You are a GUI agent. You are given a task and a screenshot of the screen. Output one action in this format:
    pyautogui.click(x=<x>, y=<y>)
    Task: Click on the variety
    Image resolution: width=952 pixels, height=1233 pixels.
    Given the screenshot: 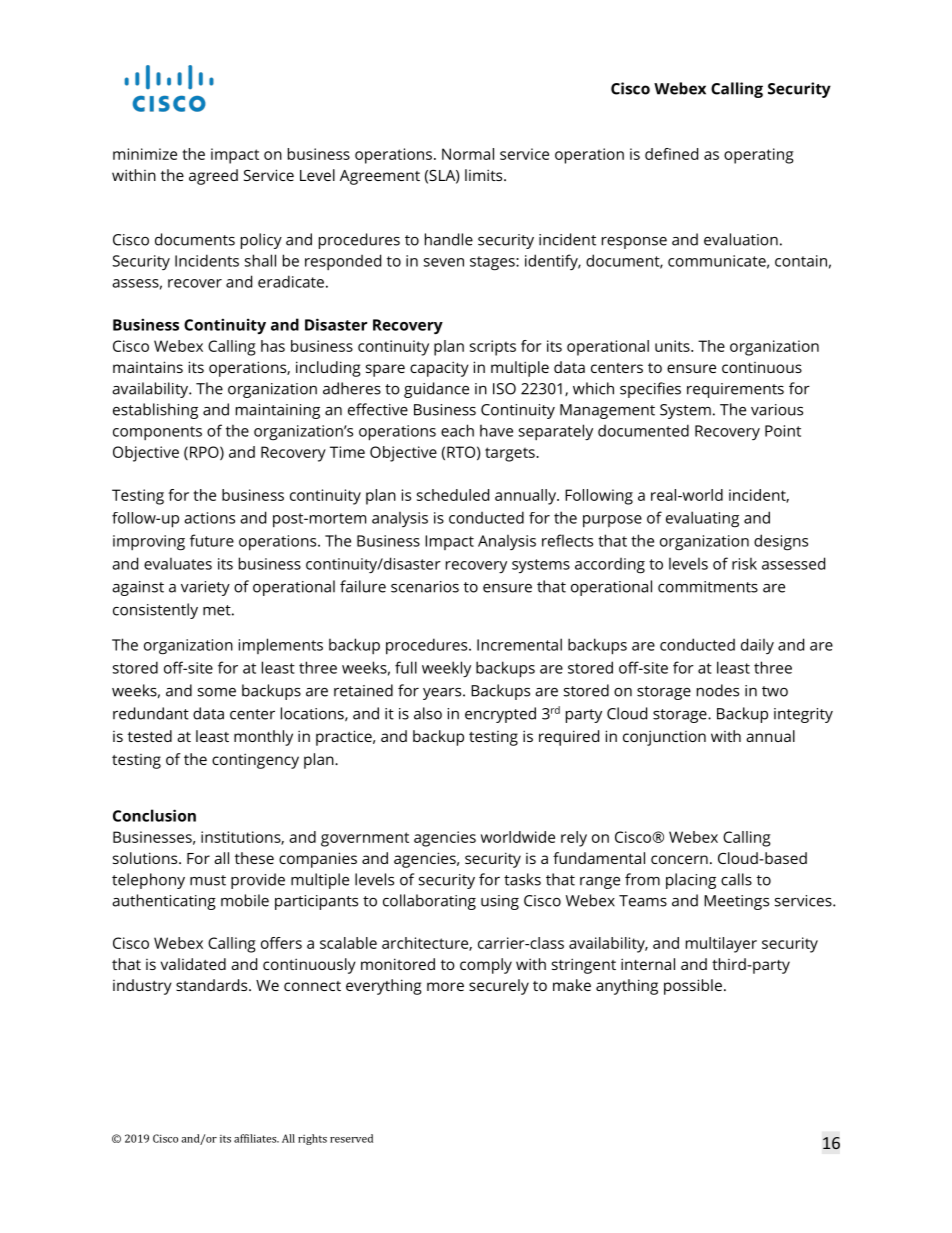 What is the action you would take?
    pyautogui.click(x=205, y=588)
